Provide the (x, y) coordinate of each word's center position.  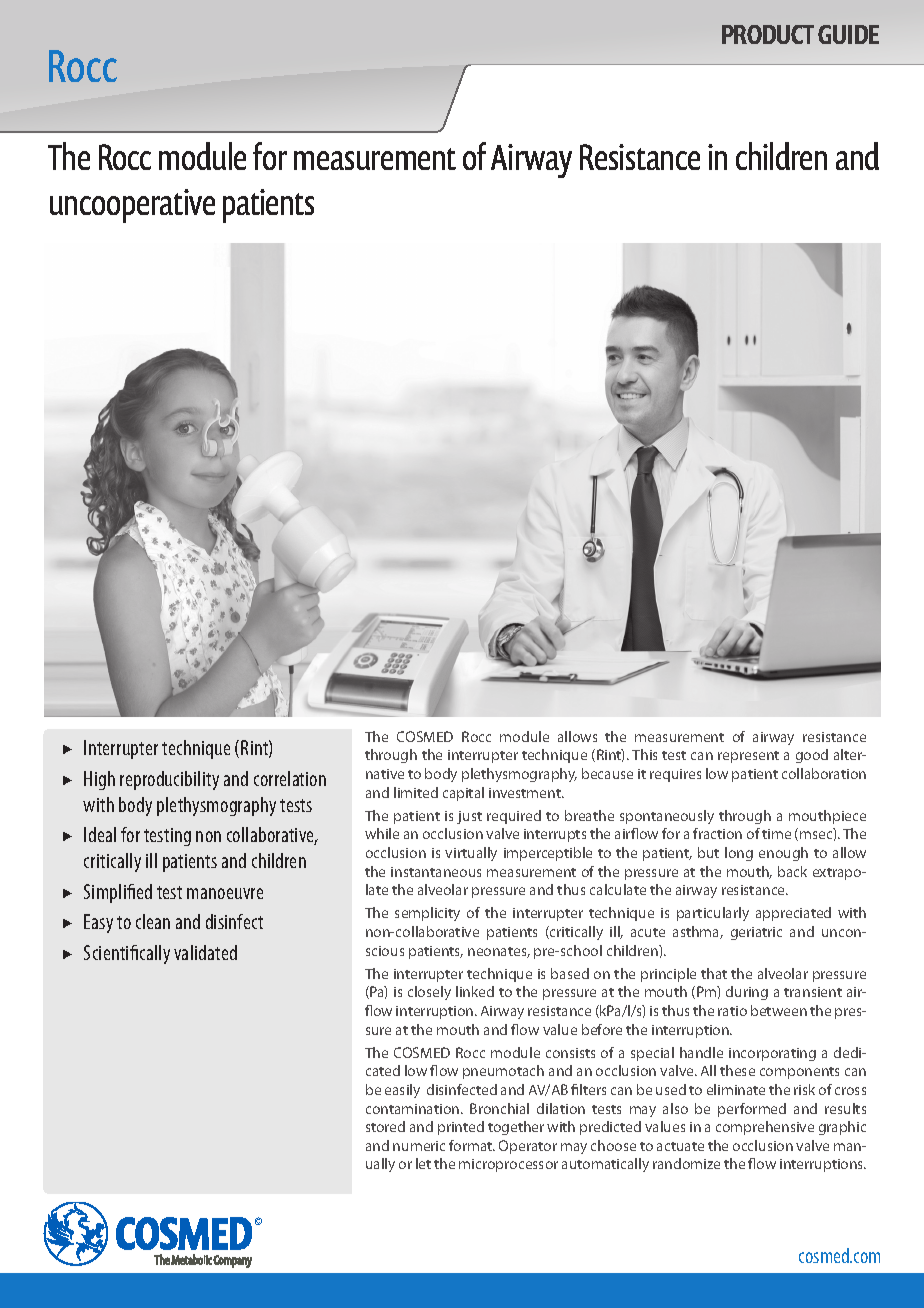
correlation (290, 778)
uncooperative (132, 206)
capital (463, 794)
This (644, 754)
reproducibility (169, 780)
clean (153, 921)
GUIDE (848, 34)
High (99, 780)
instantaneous (436, 872)
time (776, 834)
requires (675, 775)
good (812, 756)
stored (385, 1126)
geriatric (756, 933)
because (607, 773)
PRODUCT (768, 34)
